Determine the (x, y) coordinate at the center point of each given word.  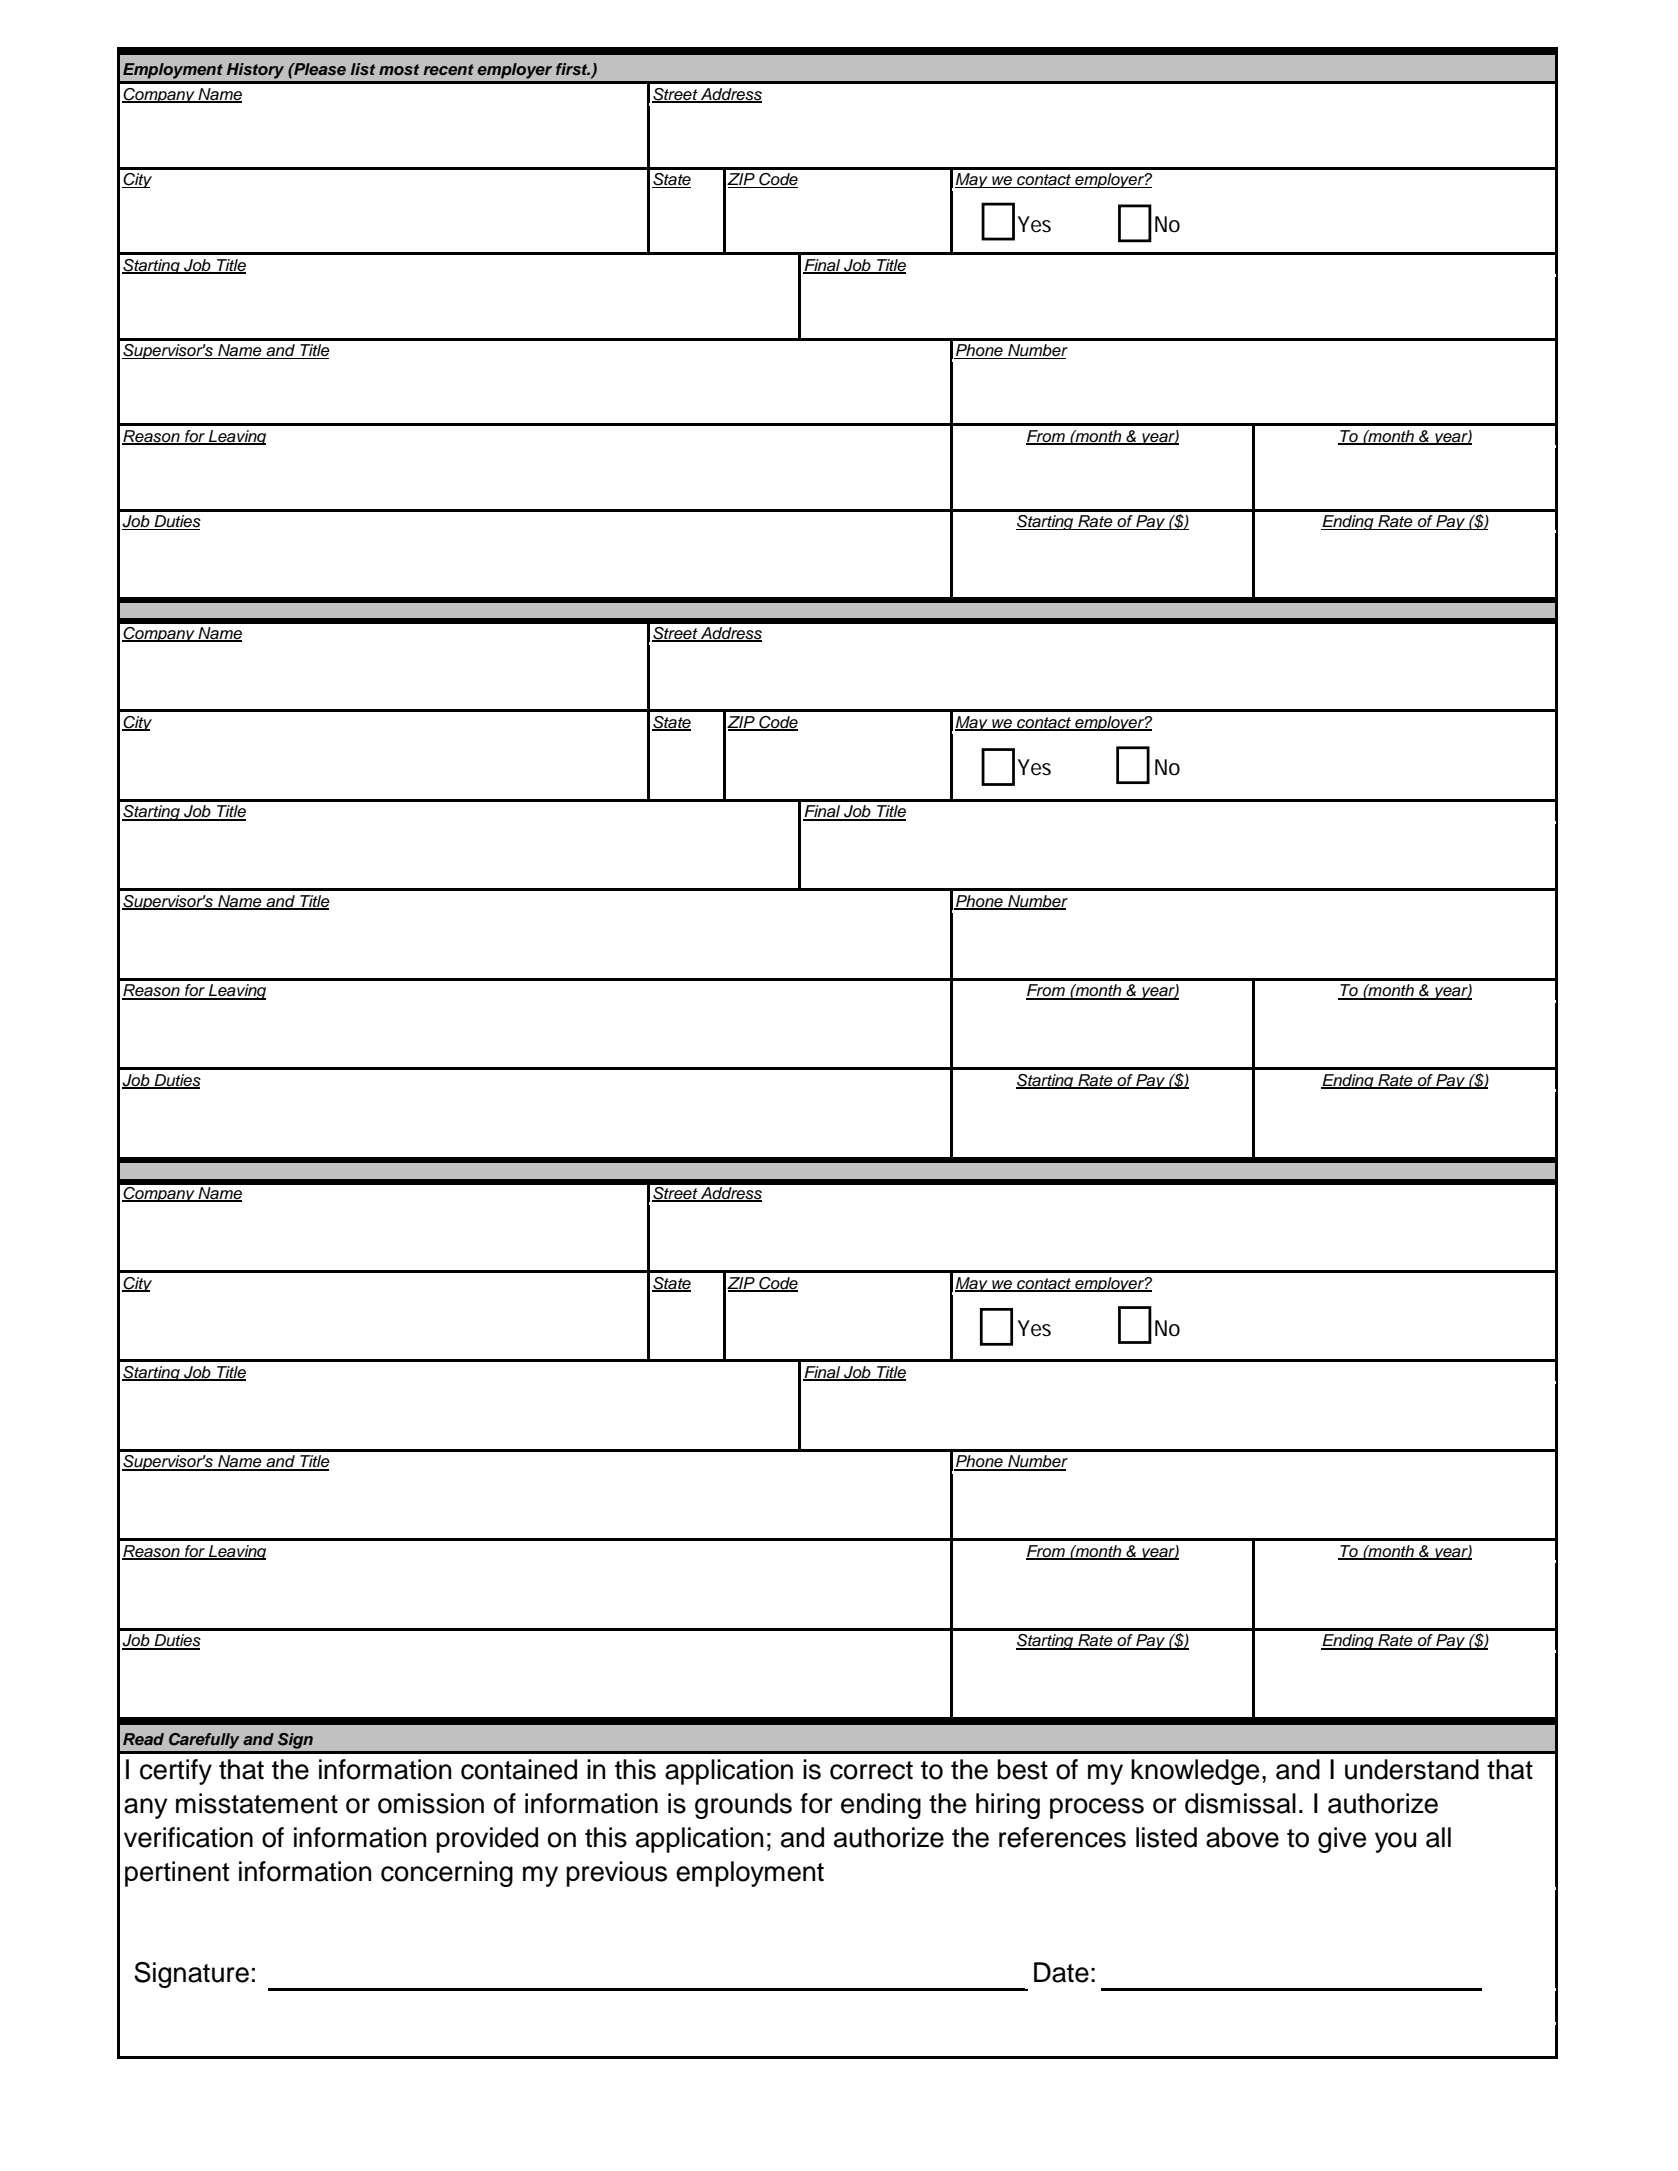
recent (448, 69)
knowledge (1195, 1772)
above (1242, 1837)
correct (871, 1770)
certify (176, 1772)
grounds (743, 1806)
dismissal (1240, 1803)
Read (143, 1739)
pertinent (177, 1874)
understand (1412, 1769)
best (1022, 1769)
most (399, 69)
